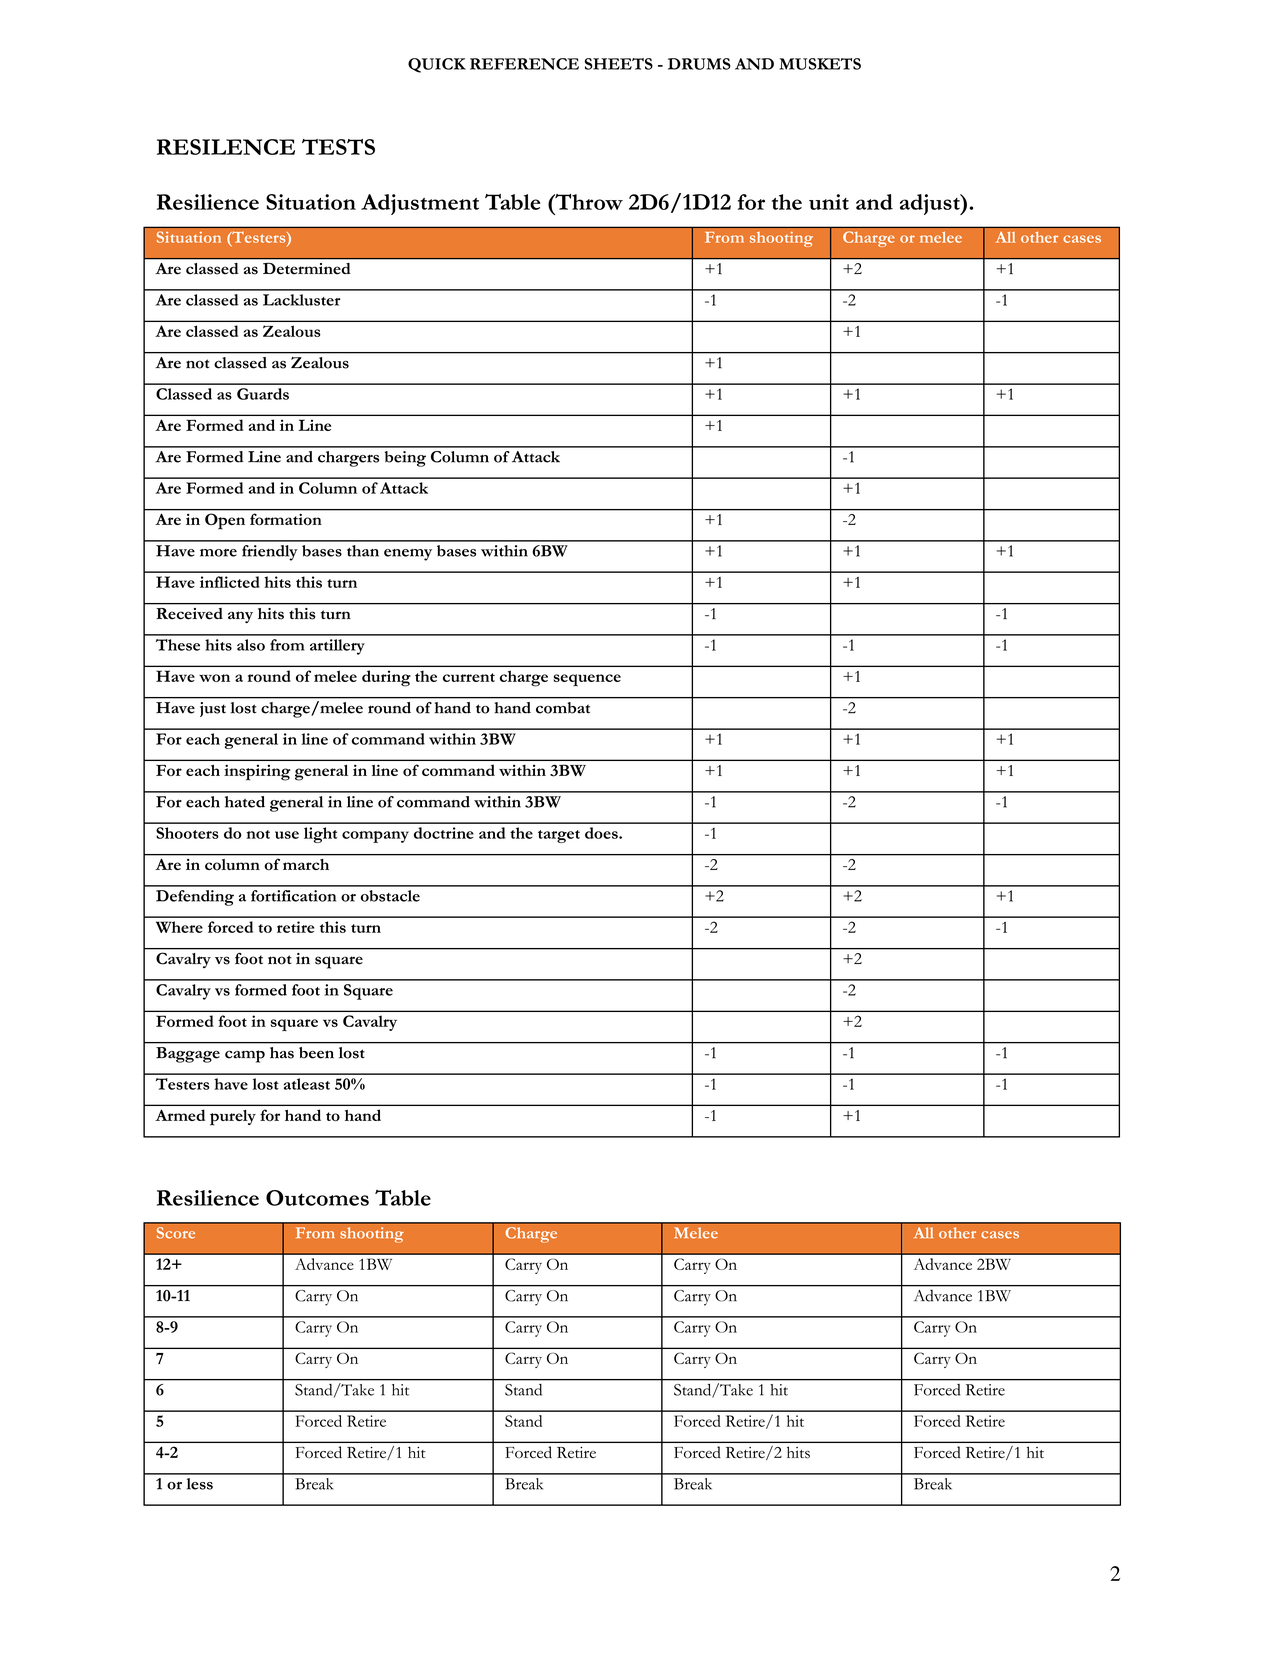 This screenshot has height=1674, width=1285. Describe the element at coordinates (317, 1198) in the screenshot. I see `Outcomes` at that location.
